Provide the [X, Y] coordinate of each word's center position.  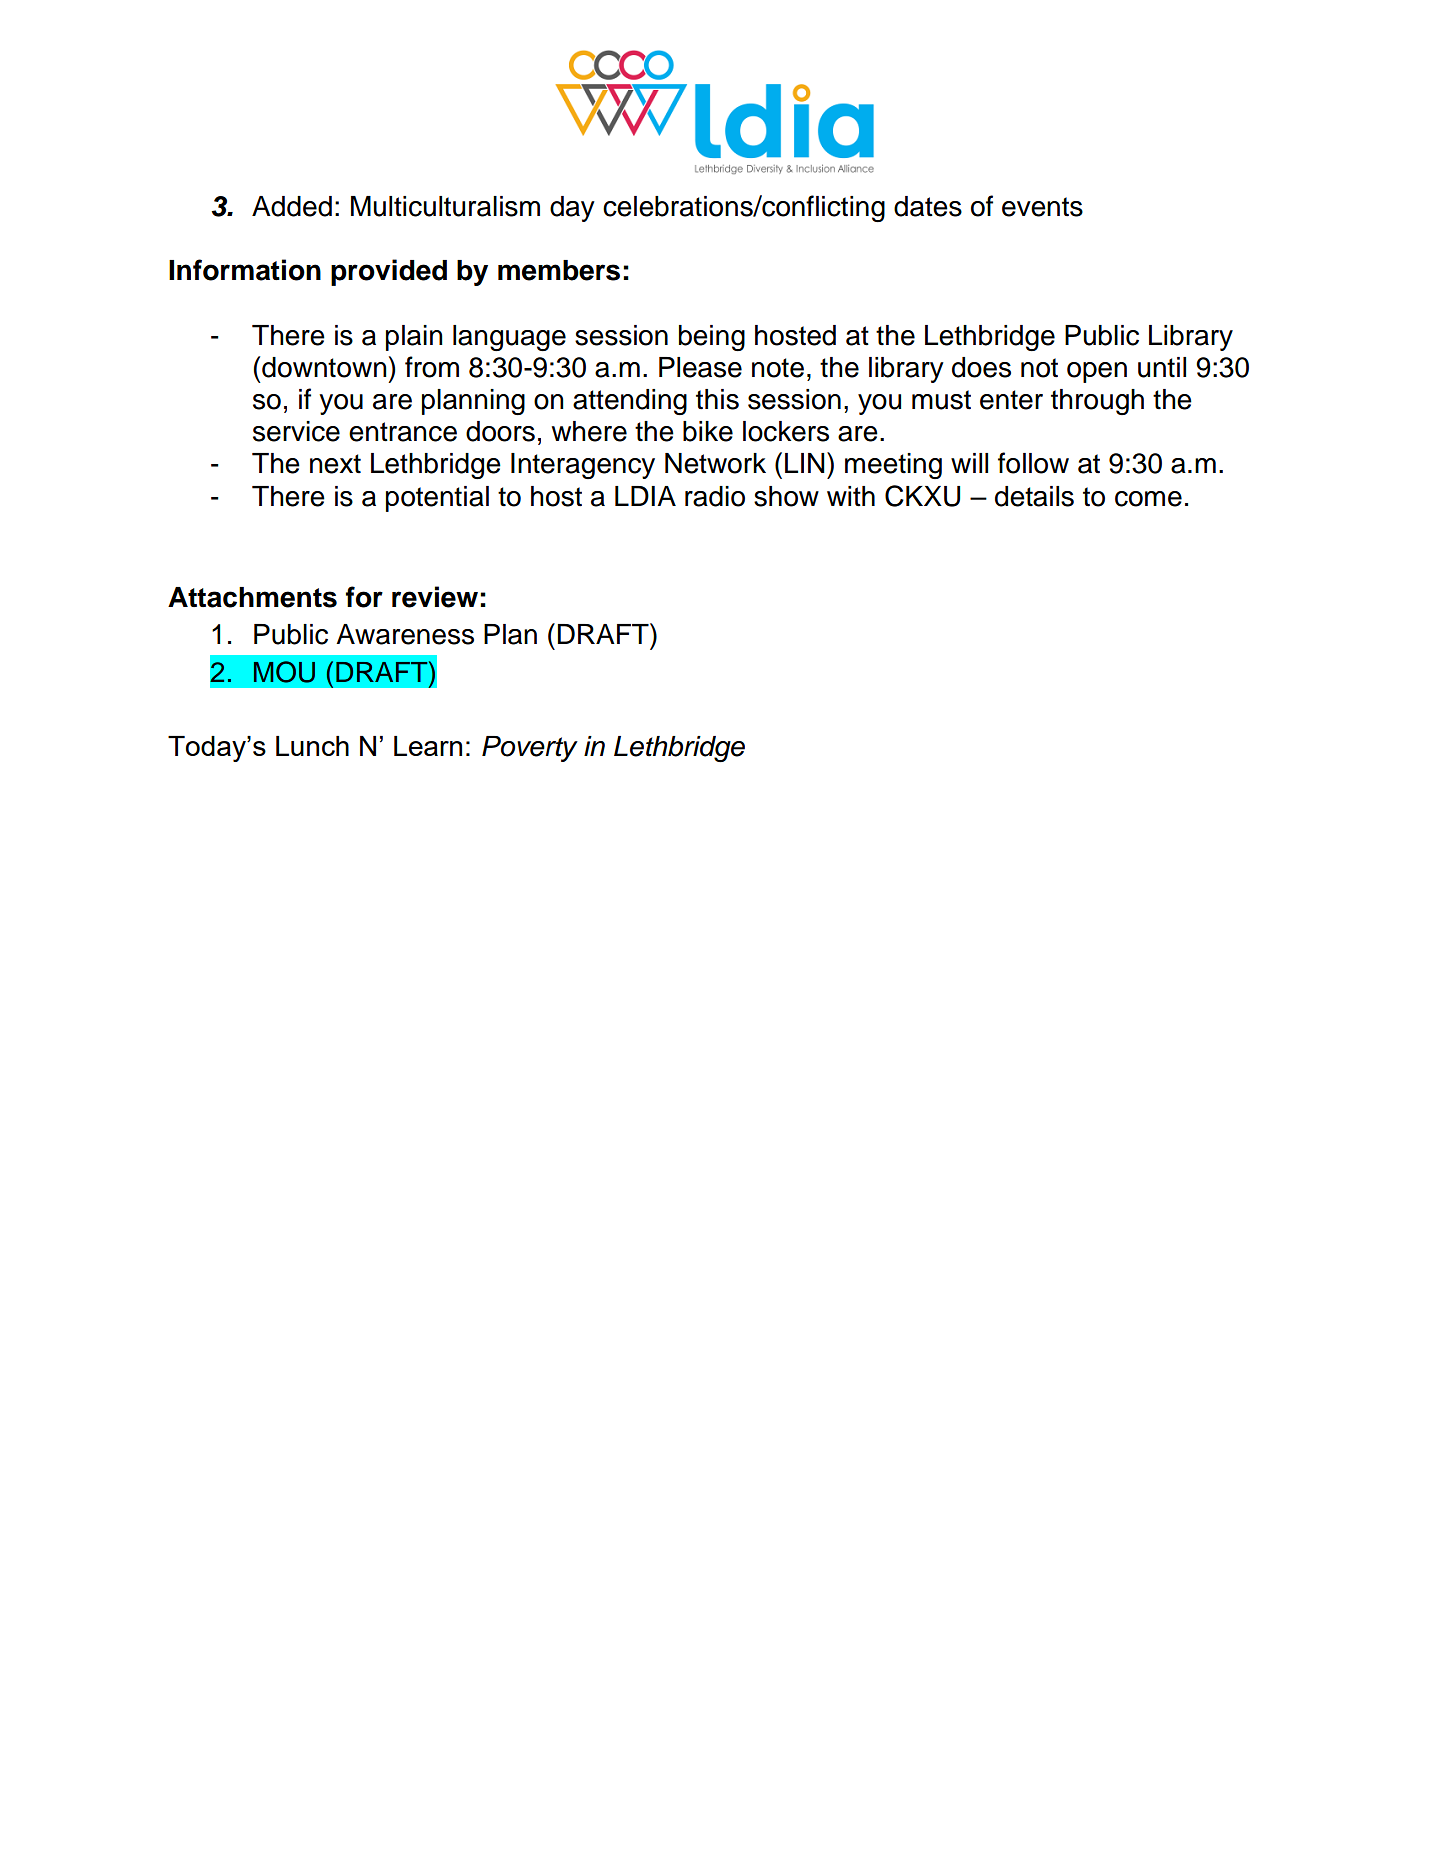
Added [292, 206]
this [717, 399]
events [1042, 207]
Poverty [530, 749]
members [559, 270]
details [1034, 496]
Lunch [312, 746]
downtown [324, 367]
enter [1011, 400]
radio [715, 496]
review [435, 597]
